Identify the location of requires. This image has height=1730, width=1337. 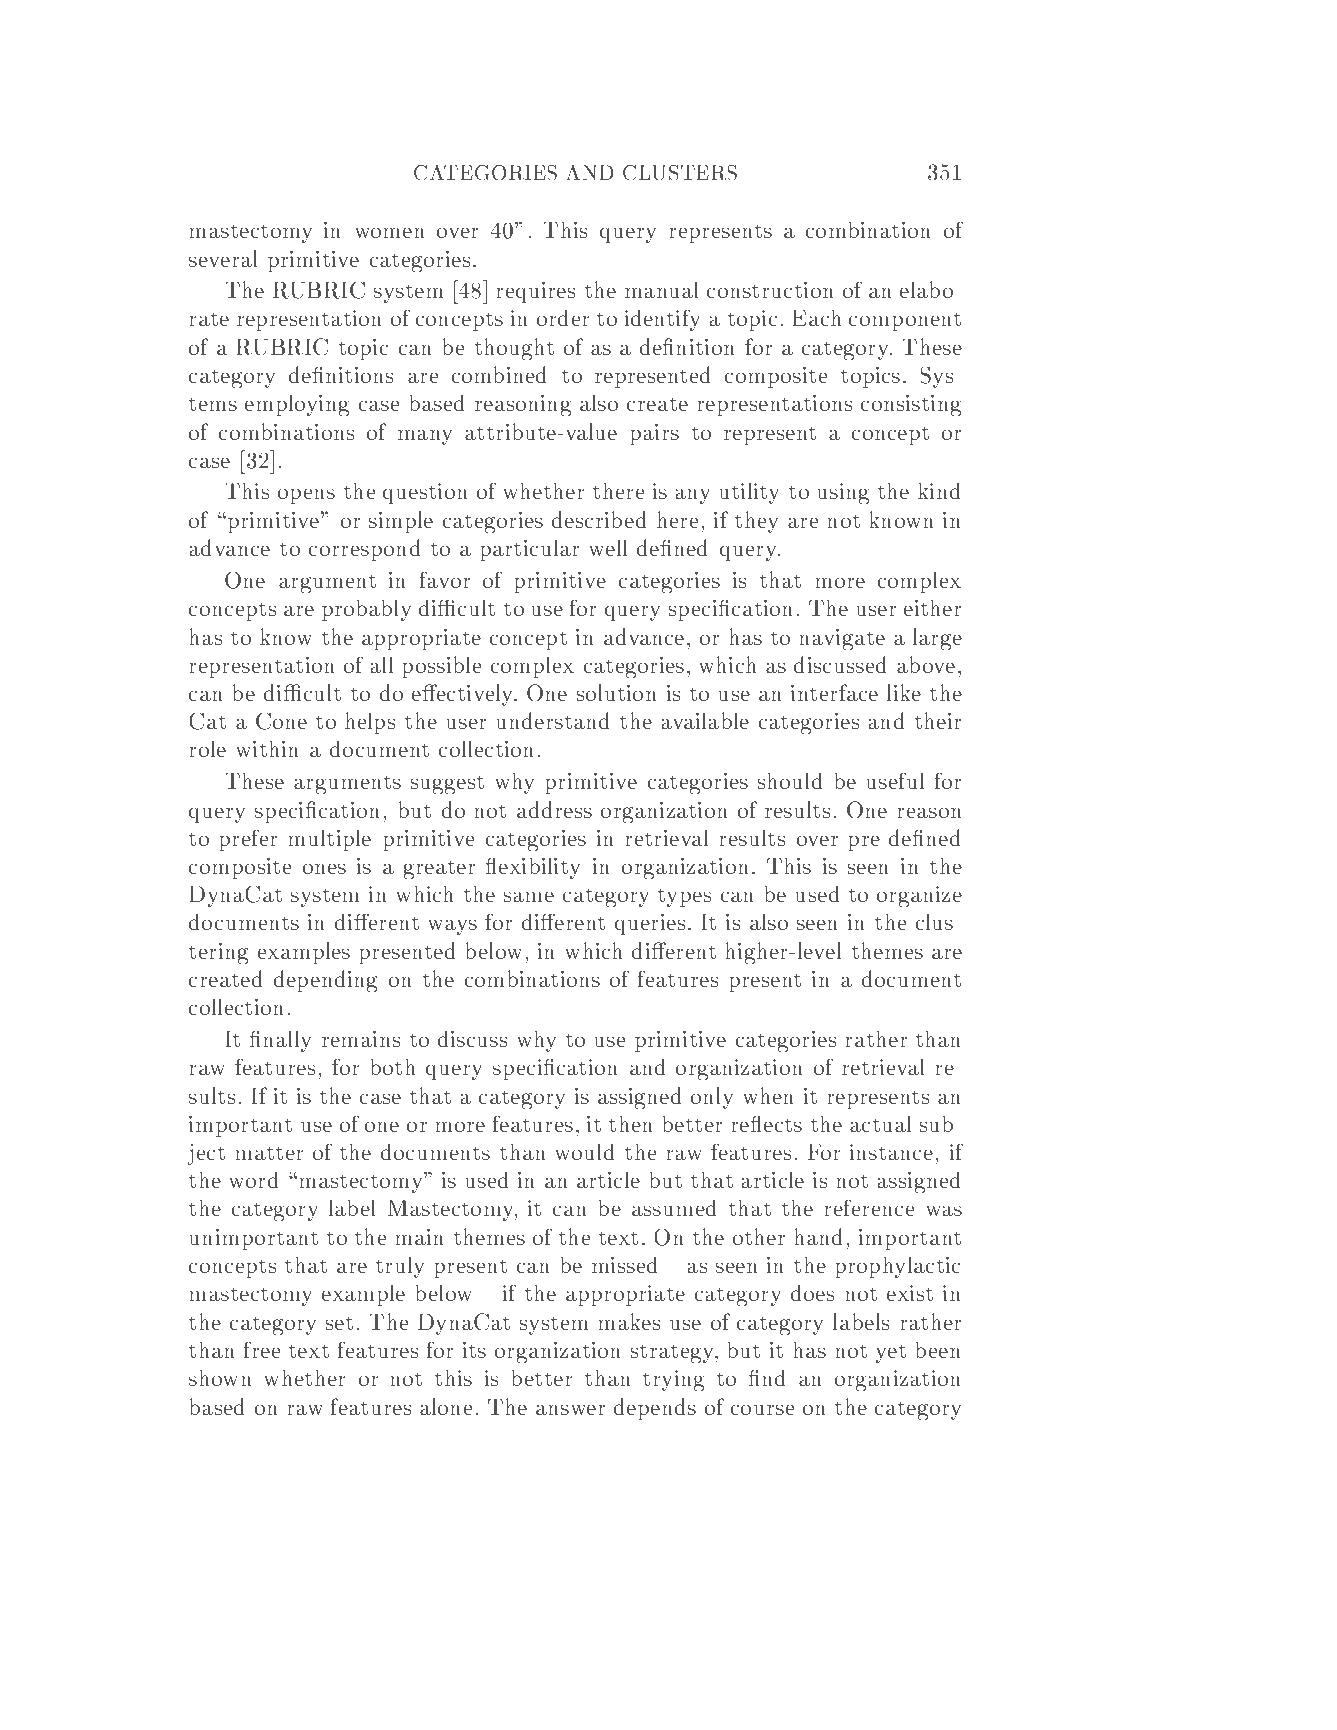
(536, 292).
